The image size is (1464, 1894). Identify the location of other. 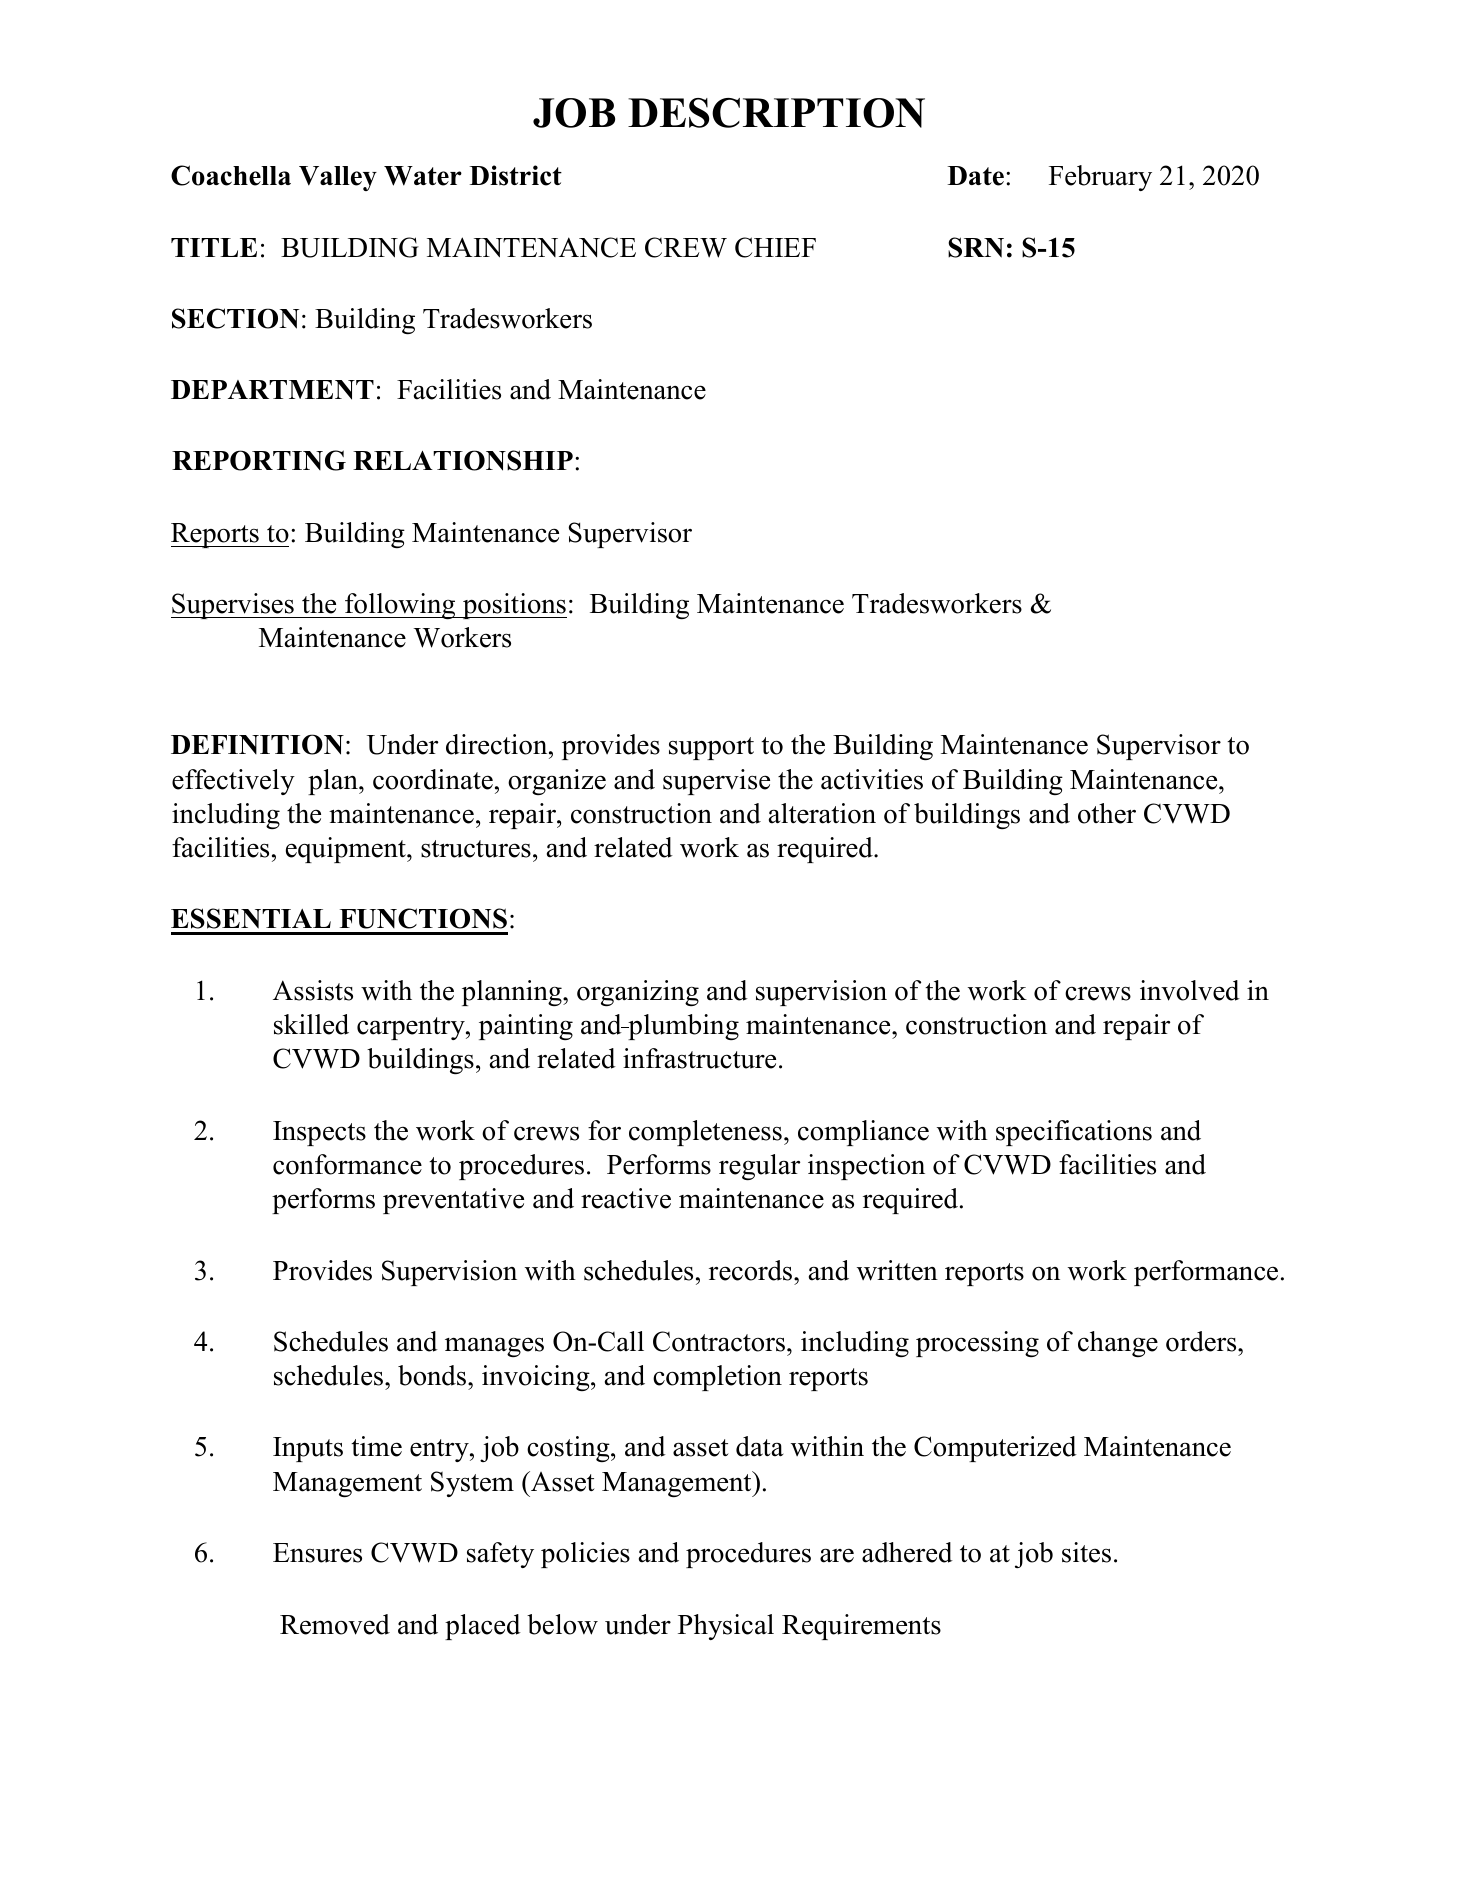
(1107, 813).
